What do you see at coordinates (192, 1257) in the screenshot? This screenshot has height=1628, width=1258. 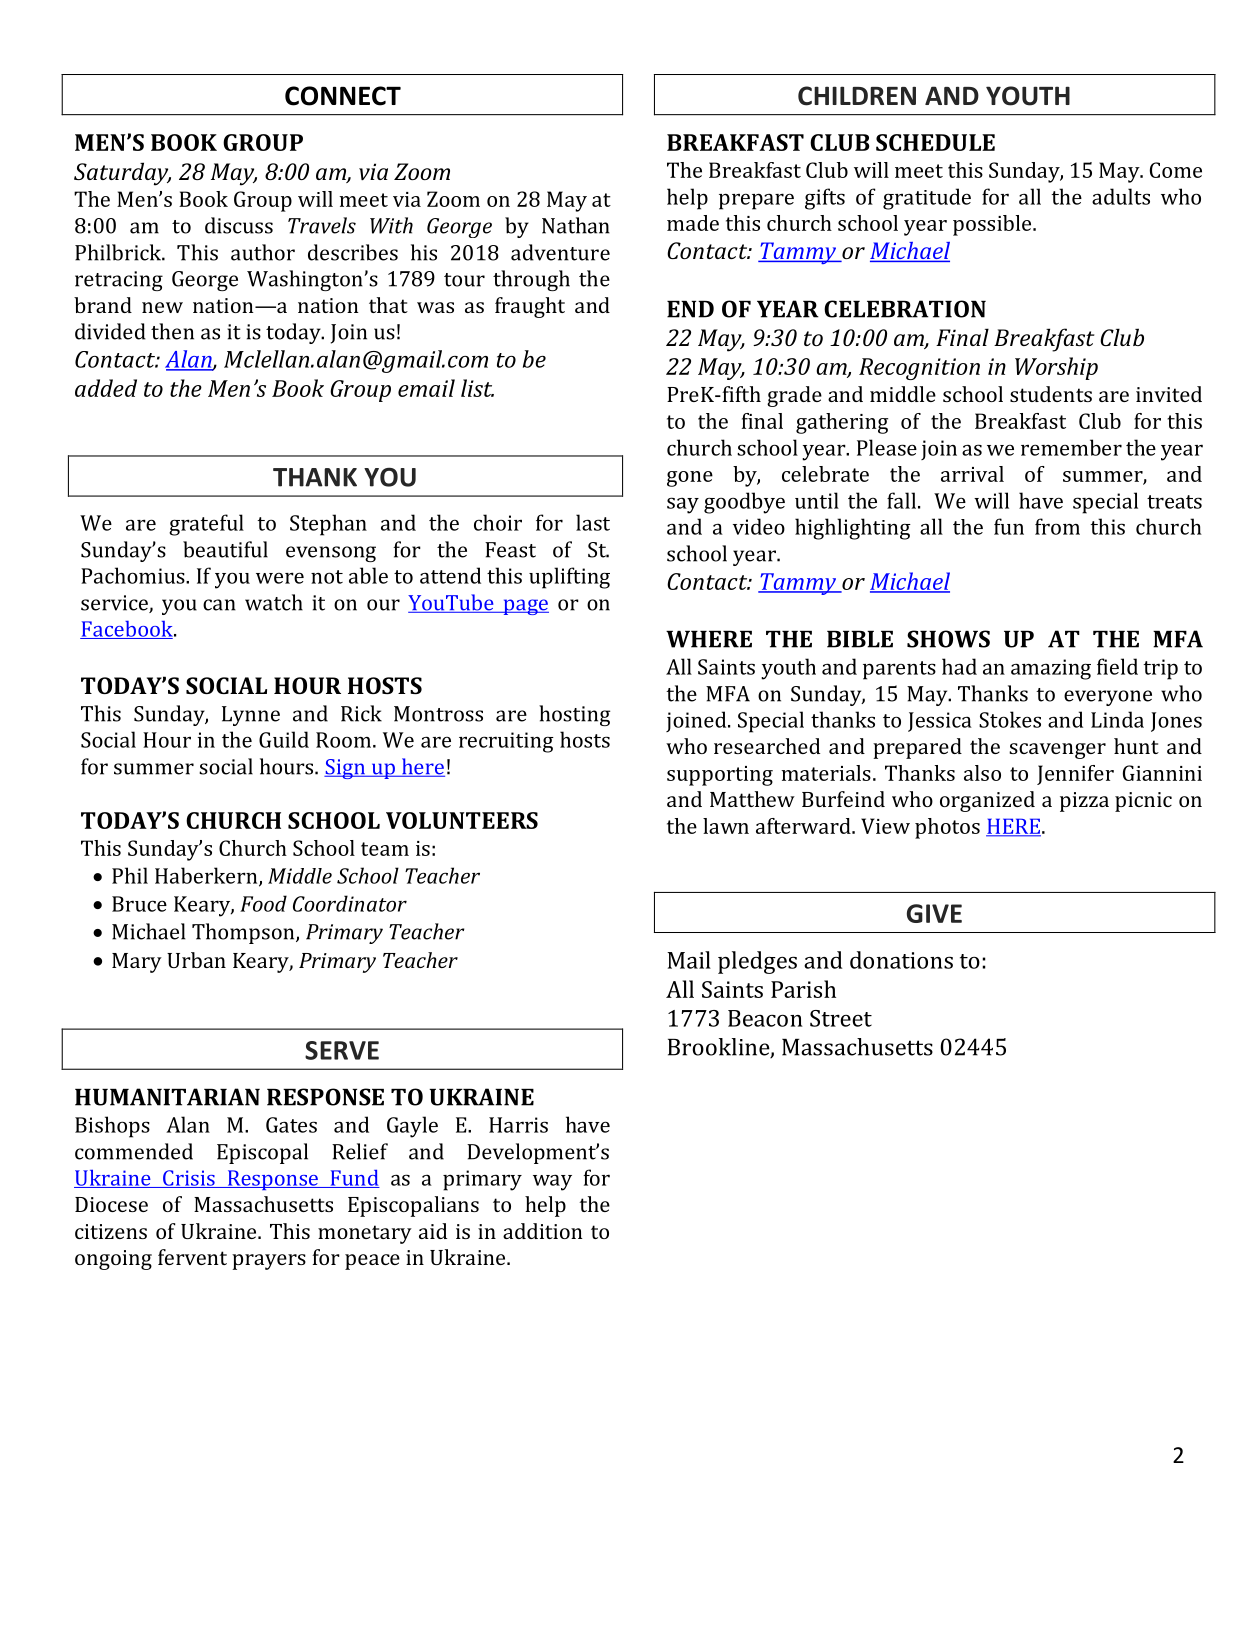 I see `fervent` at bounding box center [192, 1257].
